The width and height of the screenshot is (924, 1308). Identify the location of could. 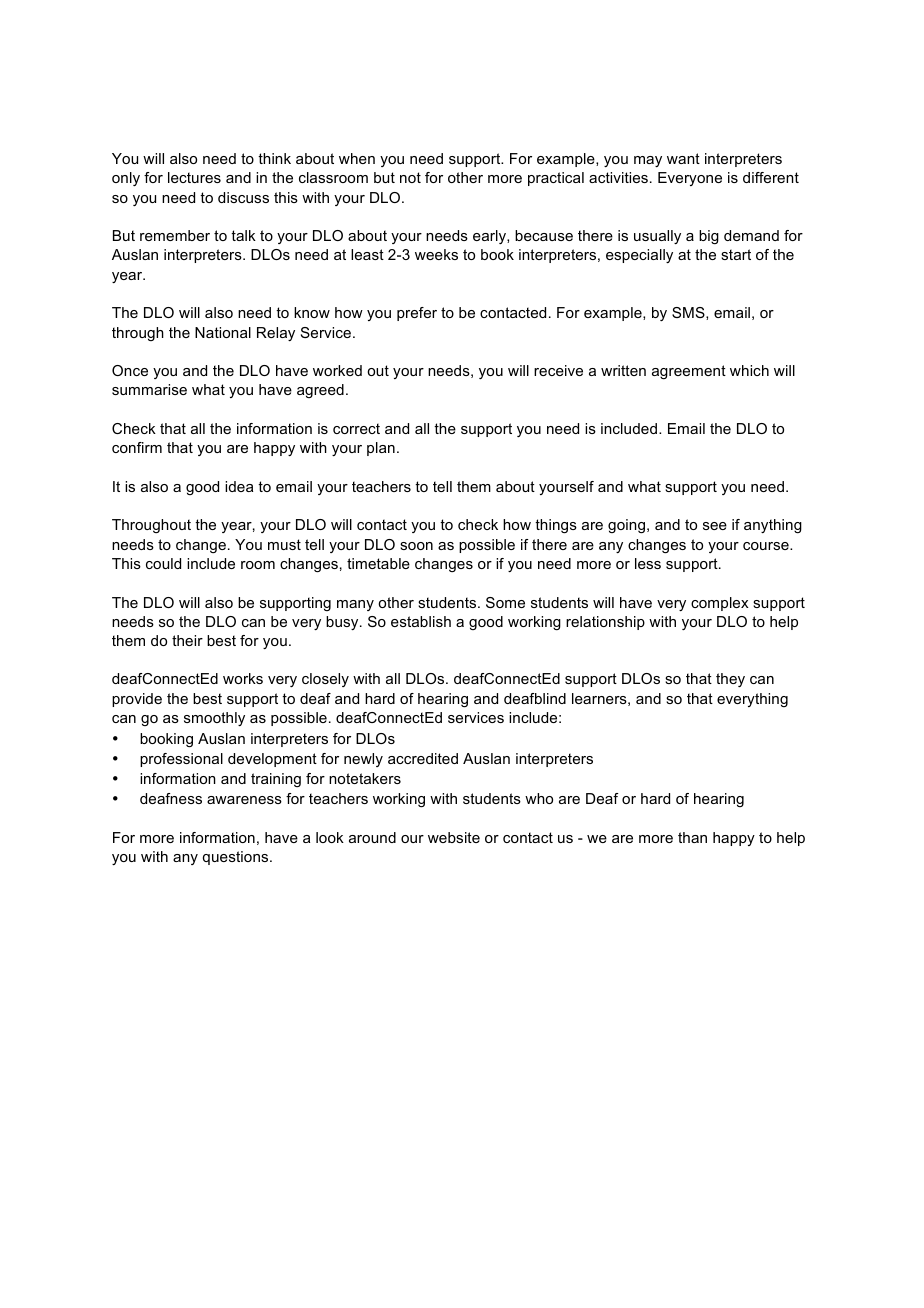
(163, 563).
